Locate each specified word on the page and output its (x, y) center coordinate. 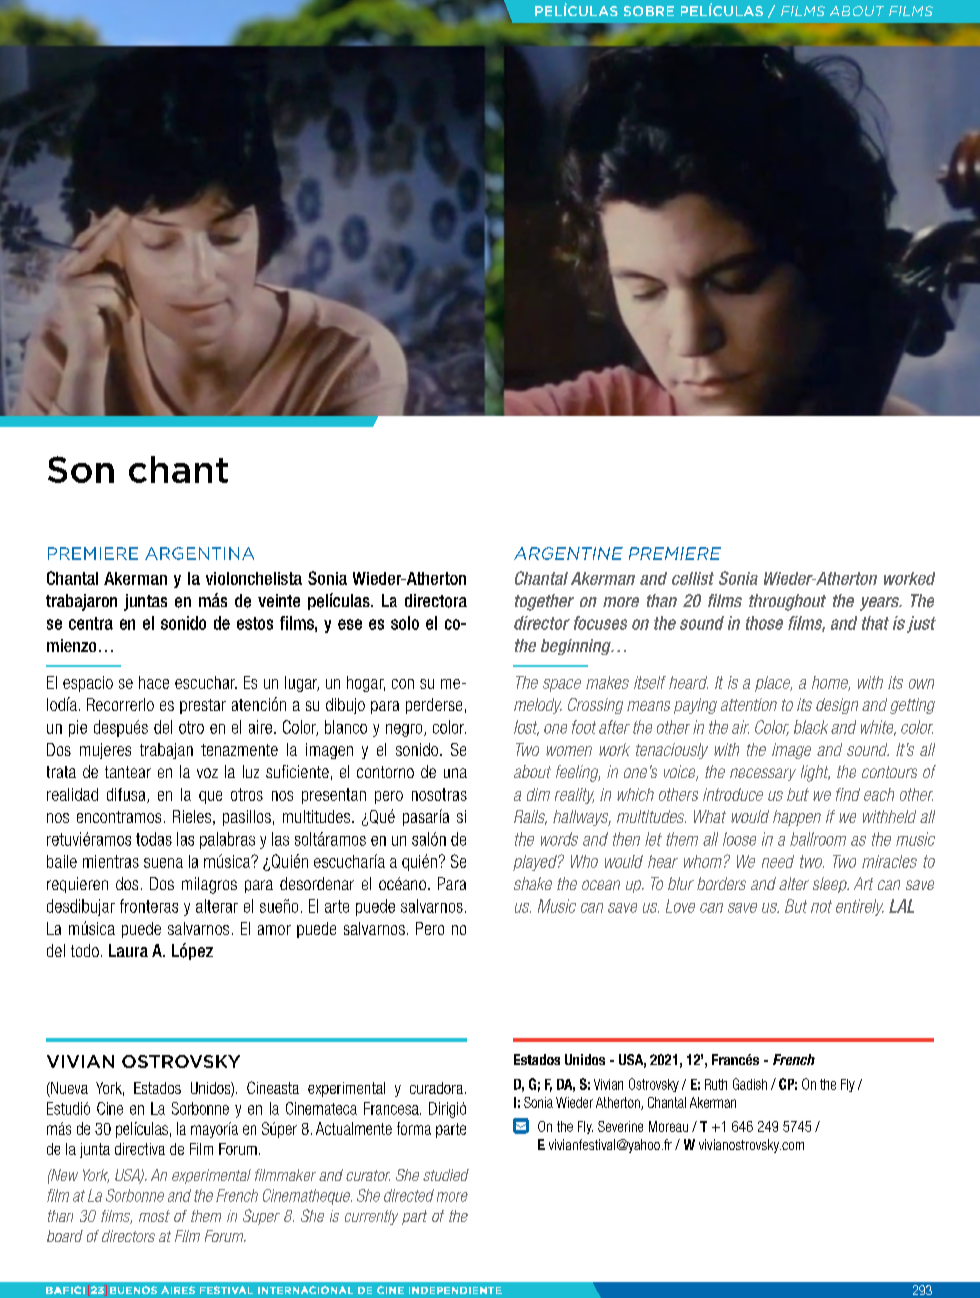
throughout (787, 602)
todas (154, 839)
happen (797, 818)
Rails (530, 817)
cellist (693, 578)
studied (446, 1175)
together (544, 602)
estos (255, 623)
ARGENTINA (199, 553)
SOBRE (649, 11)
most (154, 1216)
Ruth (716, 1084)
